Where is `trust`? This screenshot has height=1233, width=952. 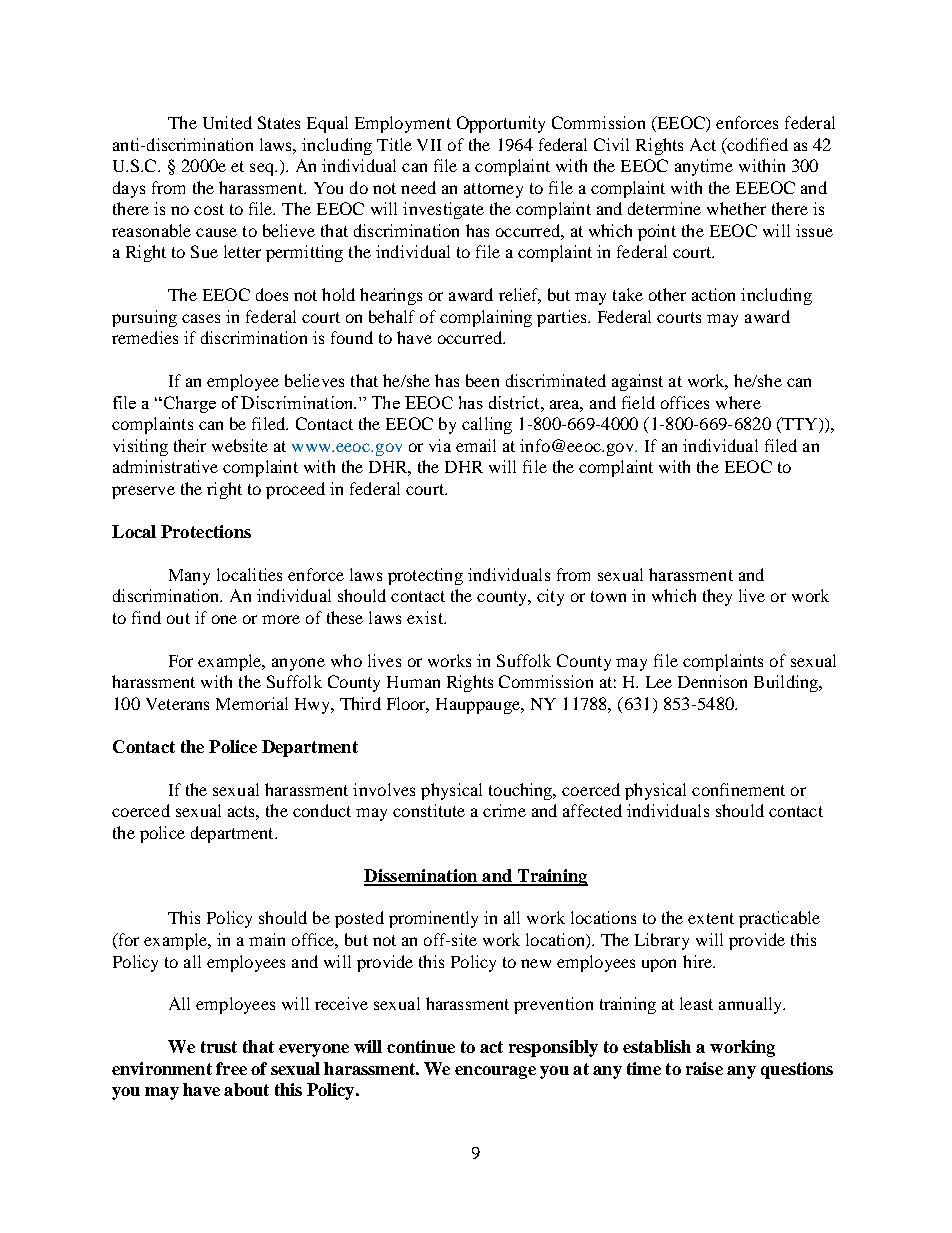
trust is located at coordinates (219, 1047).
